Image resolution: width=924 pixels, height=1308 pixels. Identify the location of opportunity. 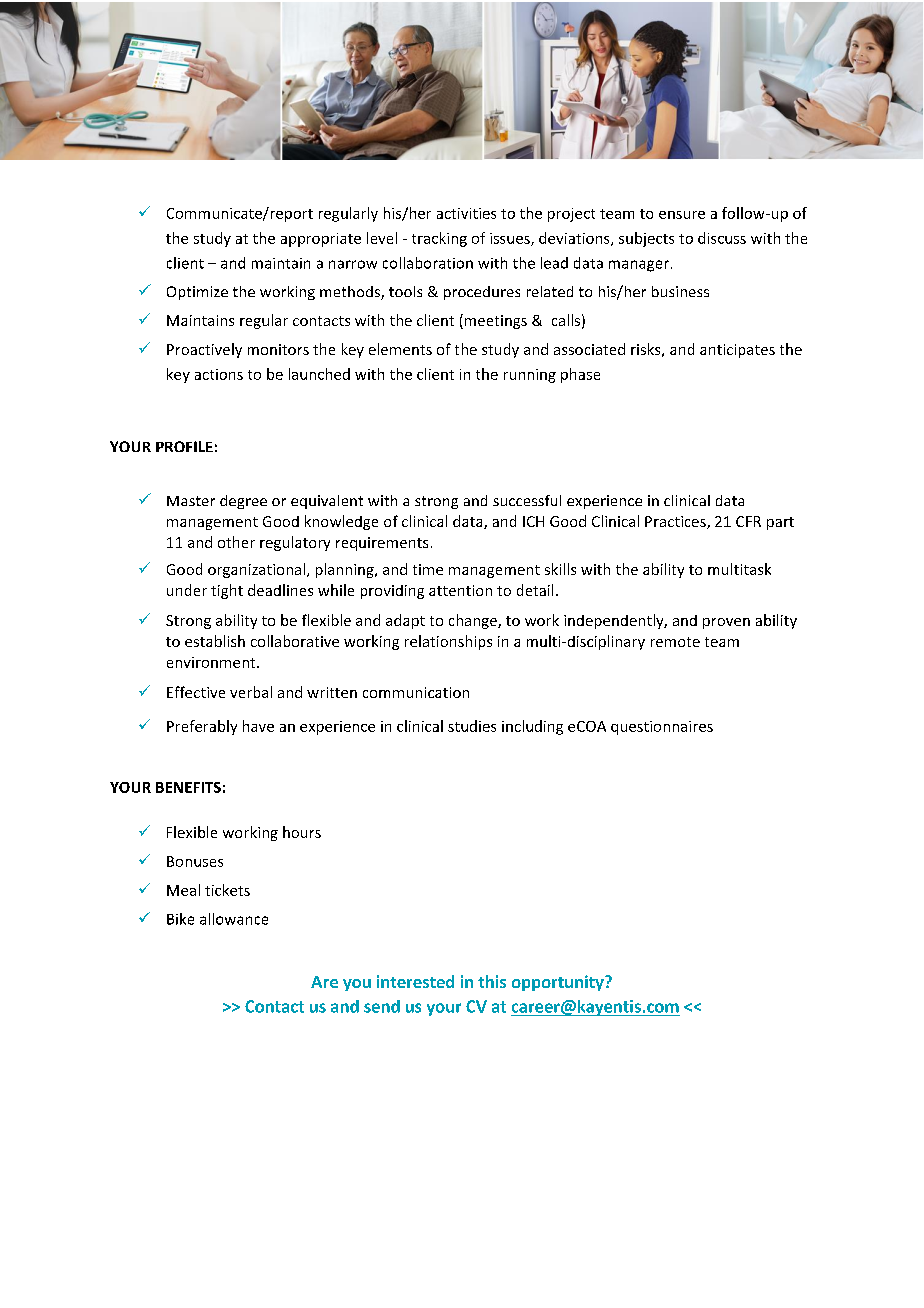
(559, 983).
